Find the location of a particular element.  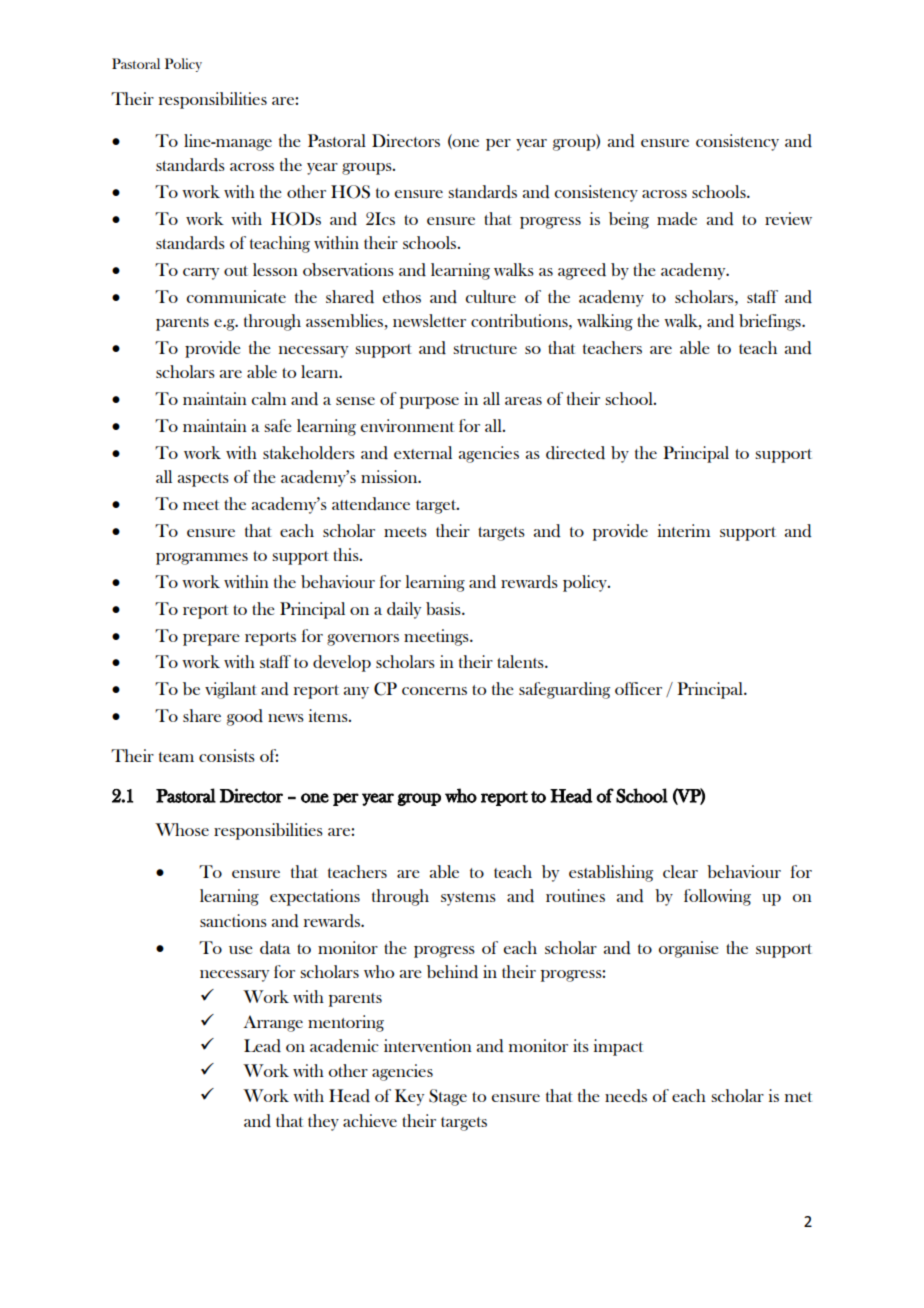

made is located at coordinates (677, 219).
